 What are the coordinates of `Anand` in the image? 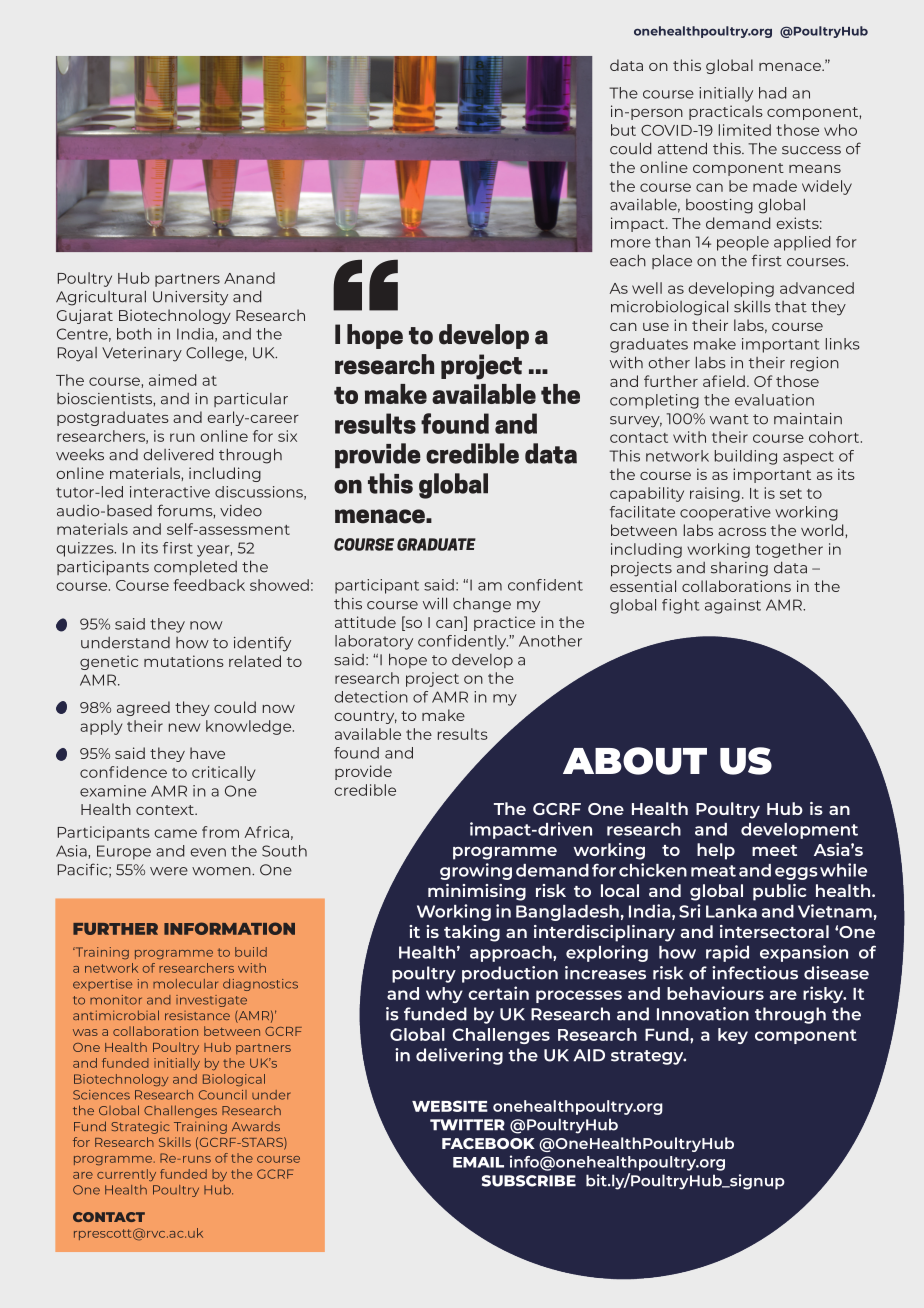 It's located at (249, 278).
